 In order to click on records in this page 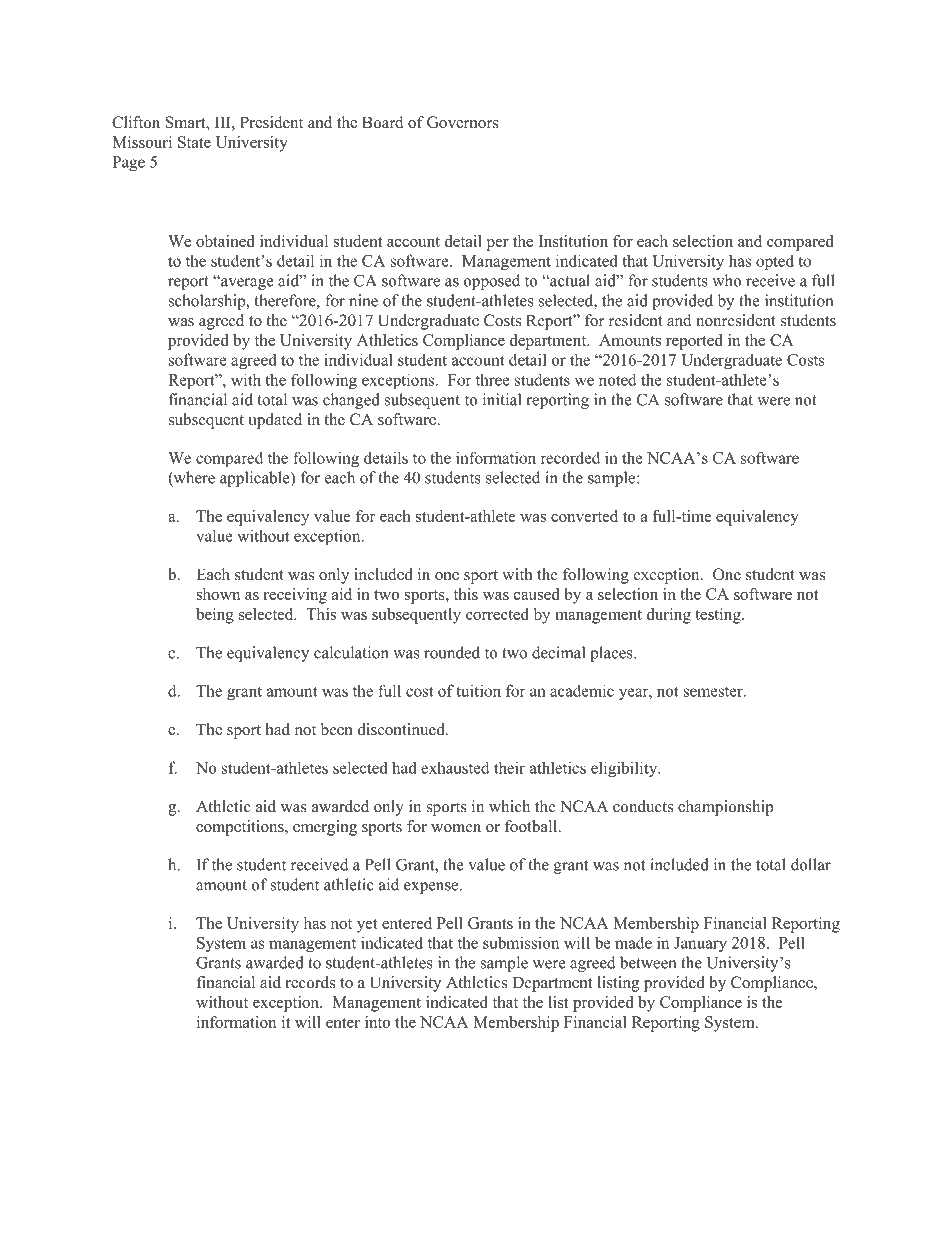, I will do `click(310, 982)`.
